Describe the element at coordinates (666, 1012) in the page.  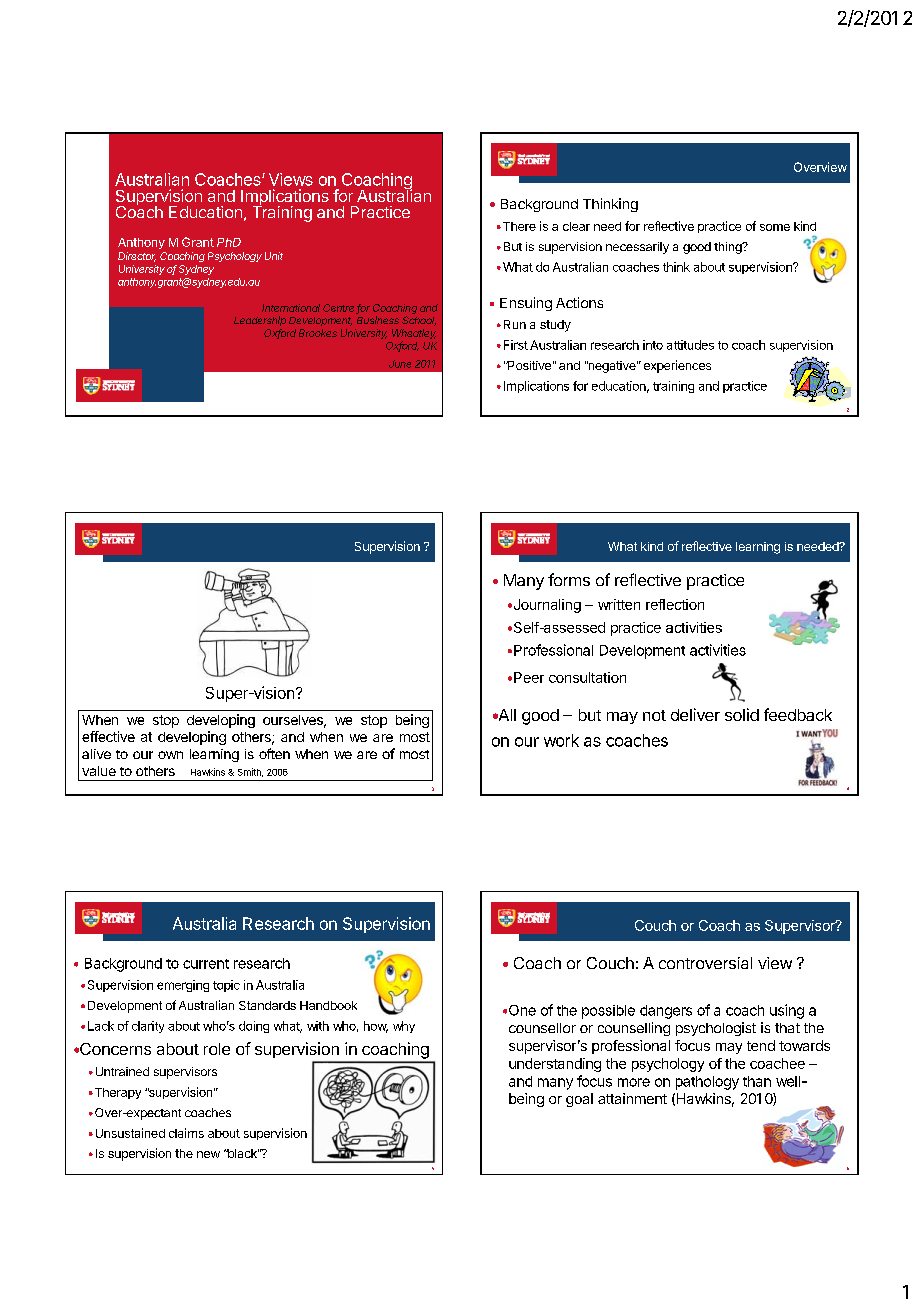
I see `dangers` at that location.
